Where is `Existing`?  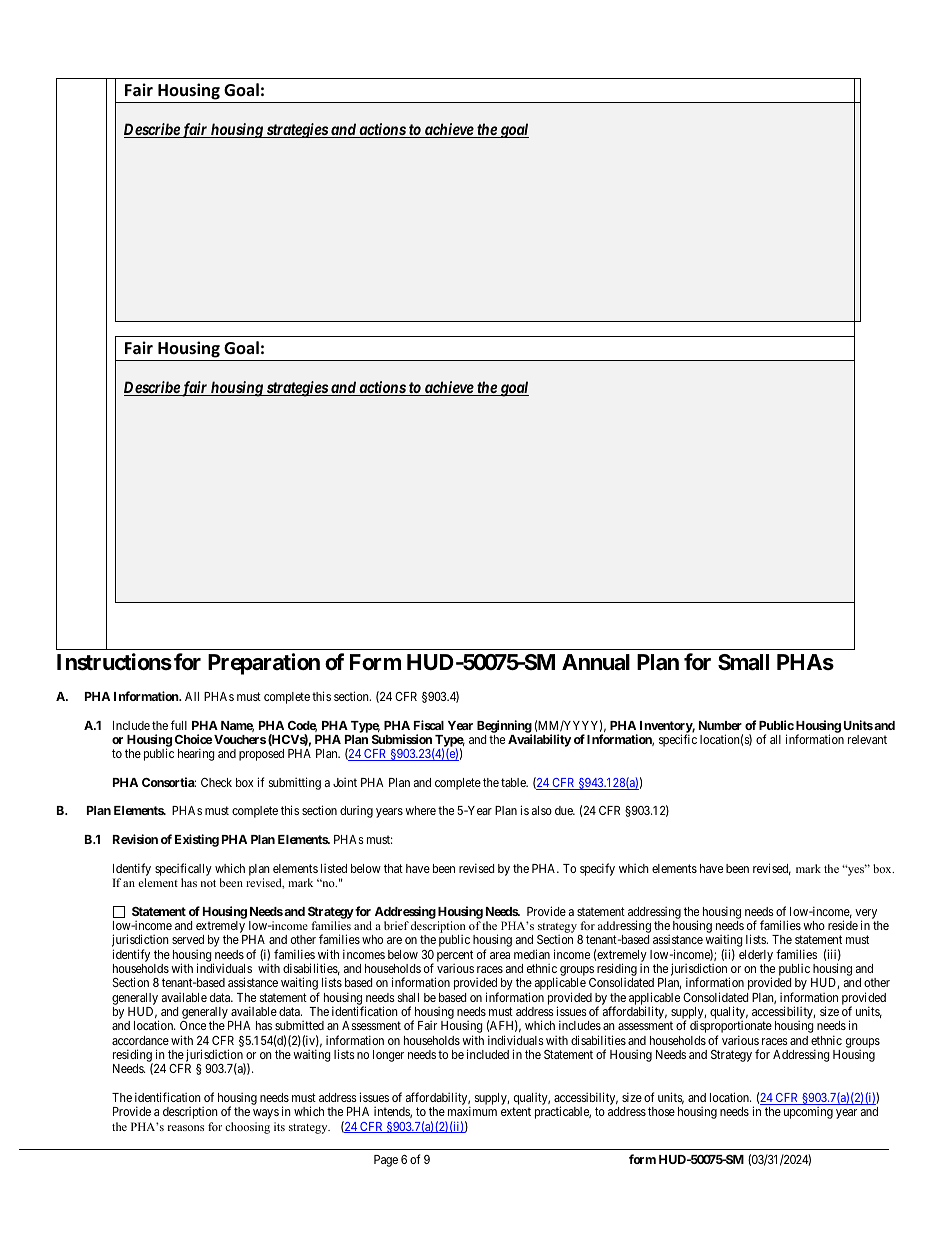 Existing is located at coordinates (197, 840).
